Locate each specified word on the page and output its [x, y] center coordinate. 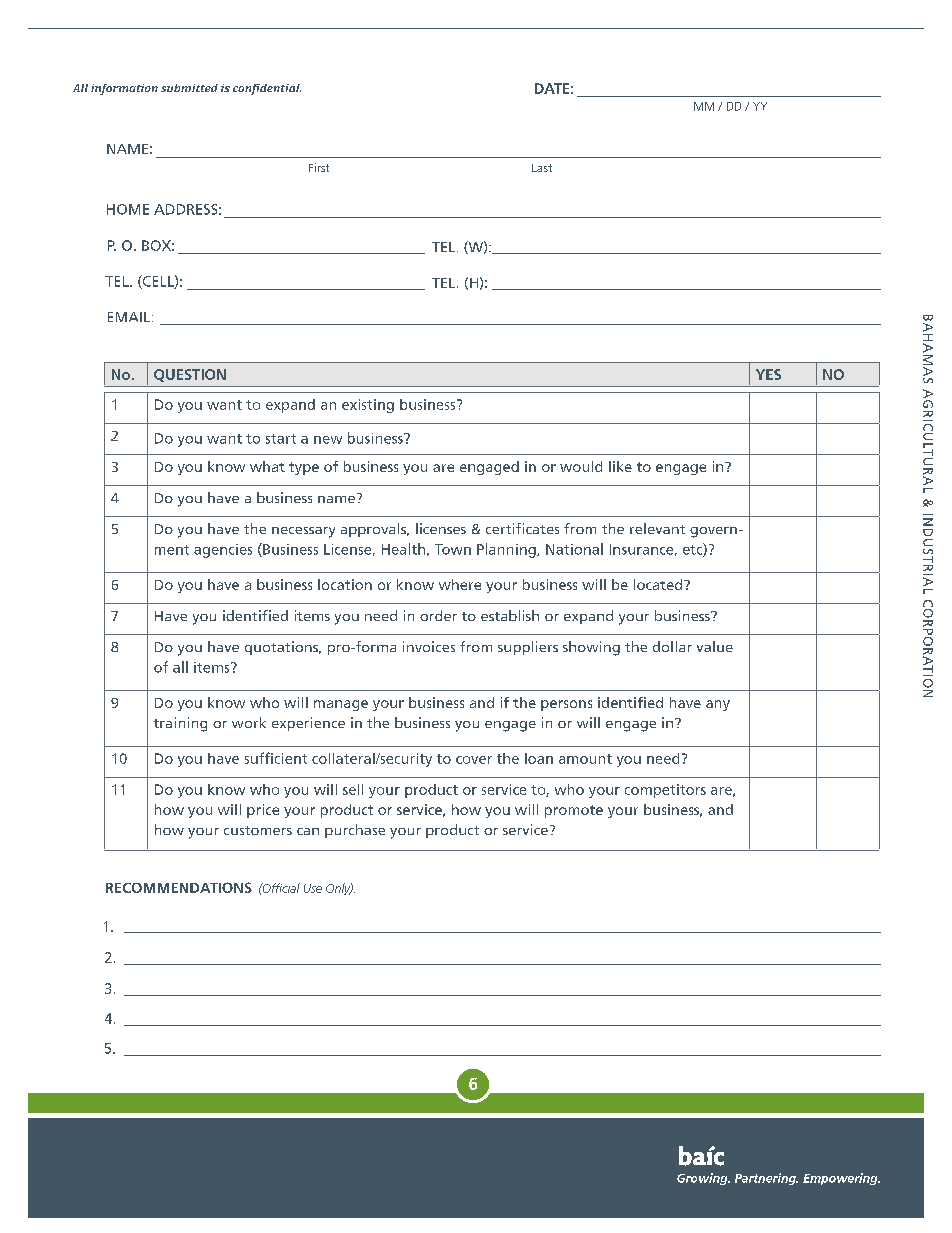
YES [768, 374]
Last [542, 168]
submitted [189, 88]
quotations [283, 648]
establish [510, 615]
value [715, 646]
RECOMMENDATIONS [179, 887]
